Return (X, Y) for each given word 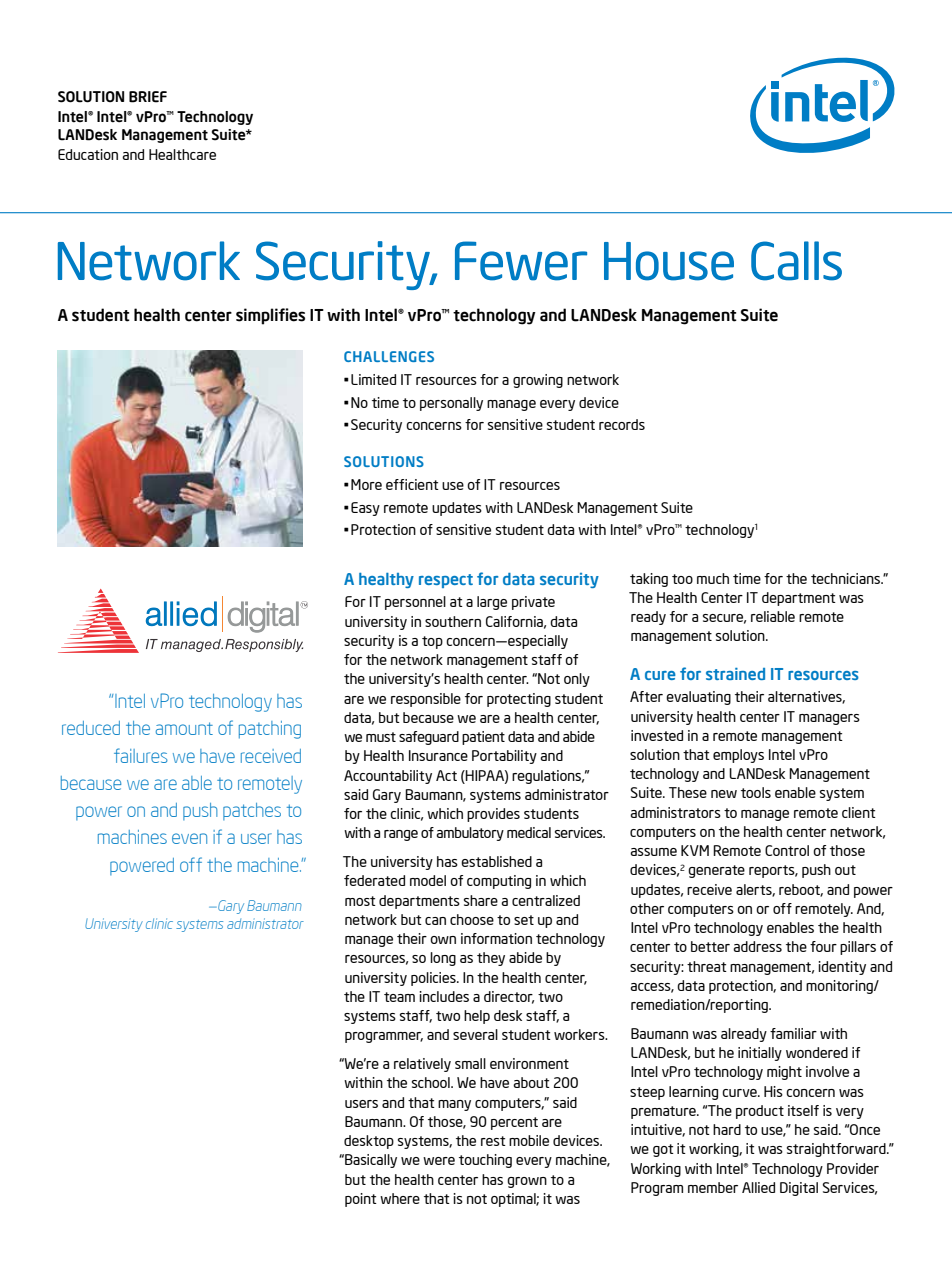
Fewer (521, 261)
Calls (796, 261)
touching (485, 1161)
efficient (412, 484)
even (189, 838)
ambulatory (470, 834)
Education (88, 154)
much (713, 578)
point (361, 1200)
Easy (365, 509)
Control (787, 850)
